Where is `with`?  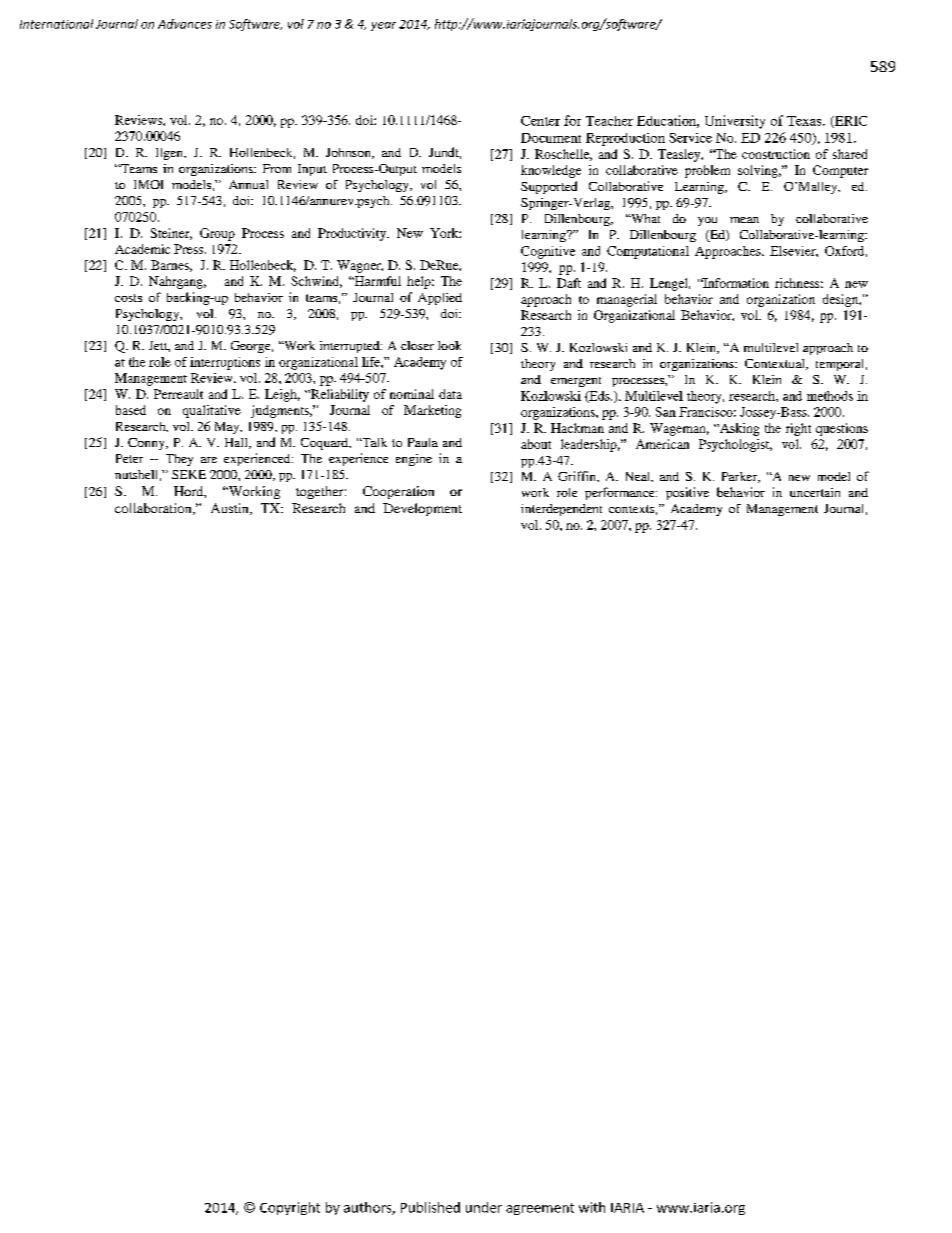
with is located at coordinates (592, 1207).
